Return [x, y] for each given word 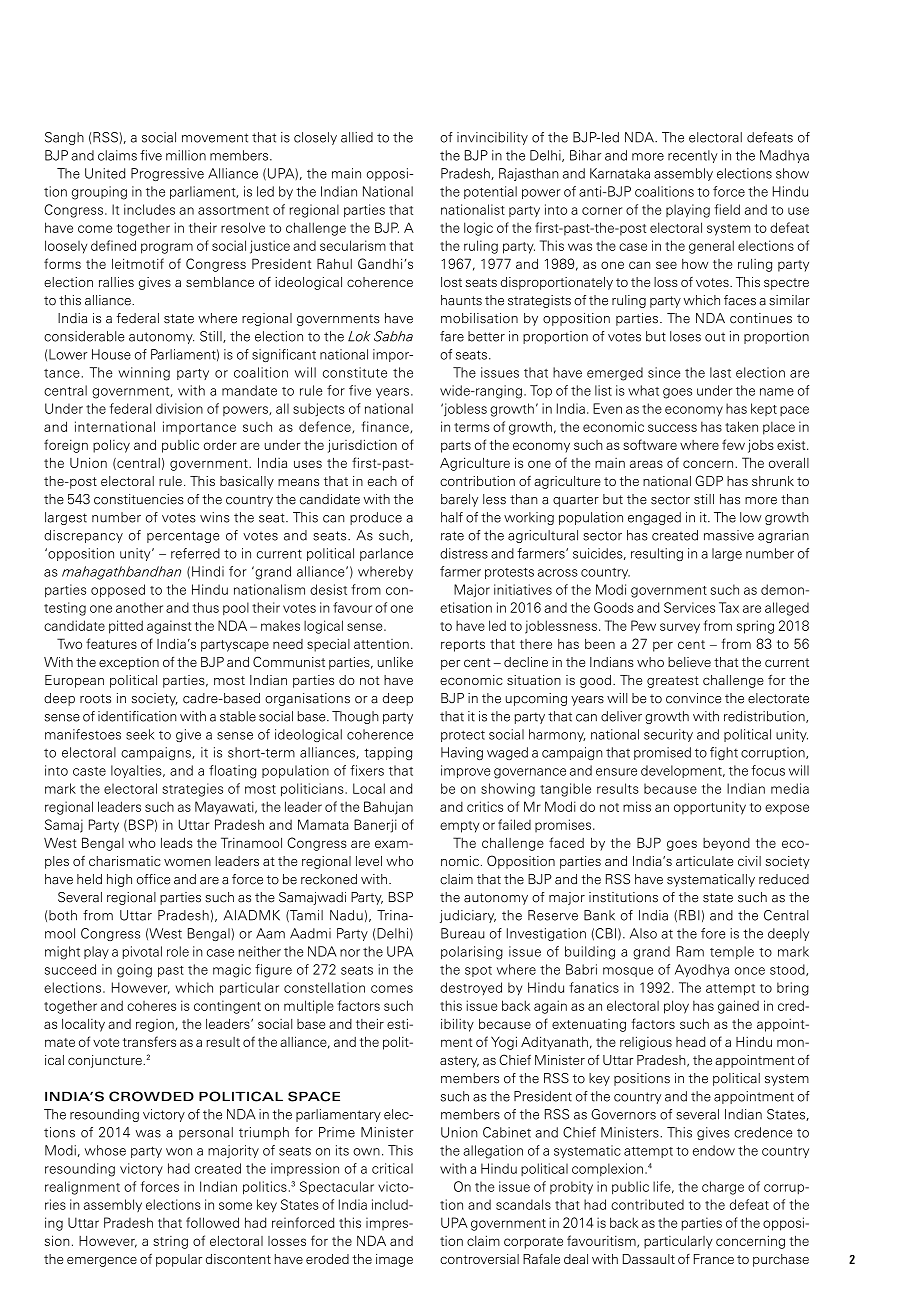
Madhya [784, 156]
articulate [704, 861]
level [369, 861]
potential [490, 192]
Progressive [167, 174]
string [170, 1242]
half [452, 517]
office [153, 879]
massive [729, 535]
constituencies [139, 499]
